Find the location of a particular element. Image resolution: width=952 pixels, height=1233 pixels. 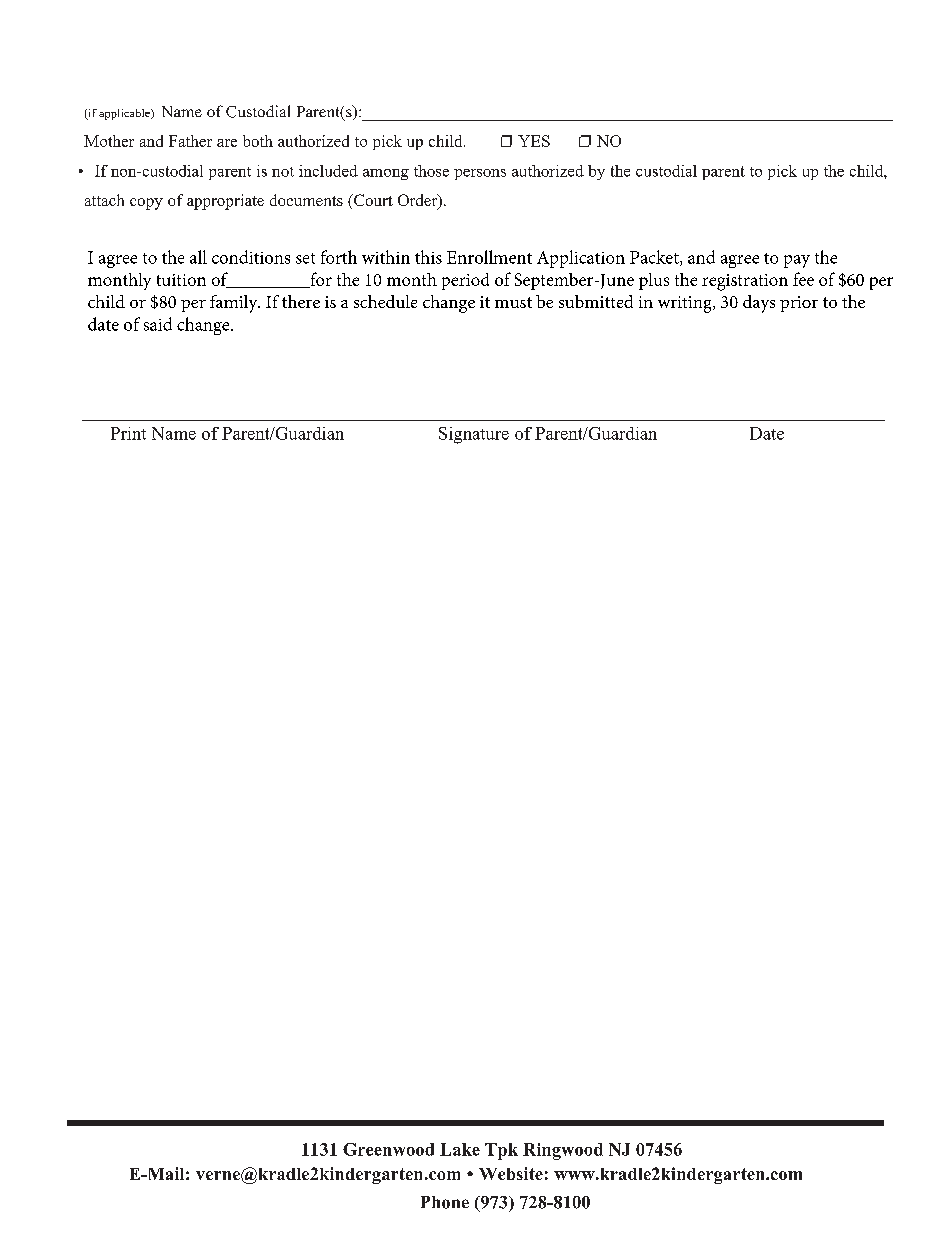

Signature is located at coordinates (474, 435).
